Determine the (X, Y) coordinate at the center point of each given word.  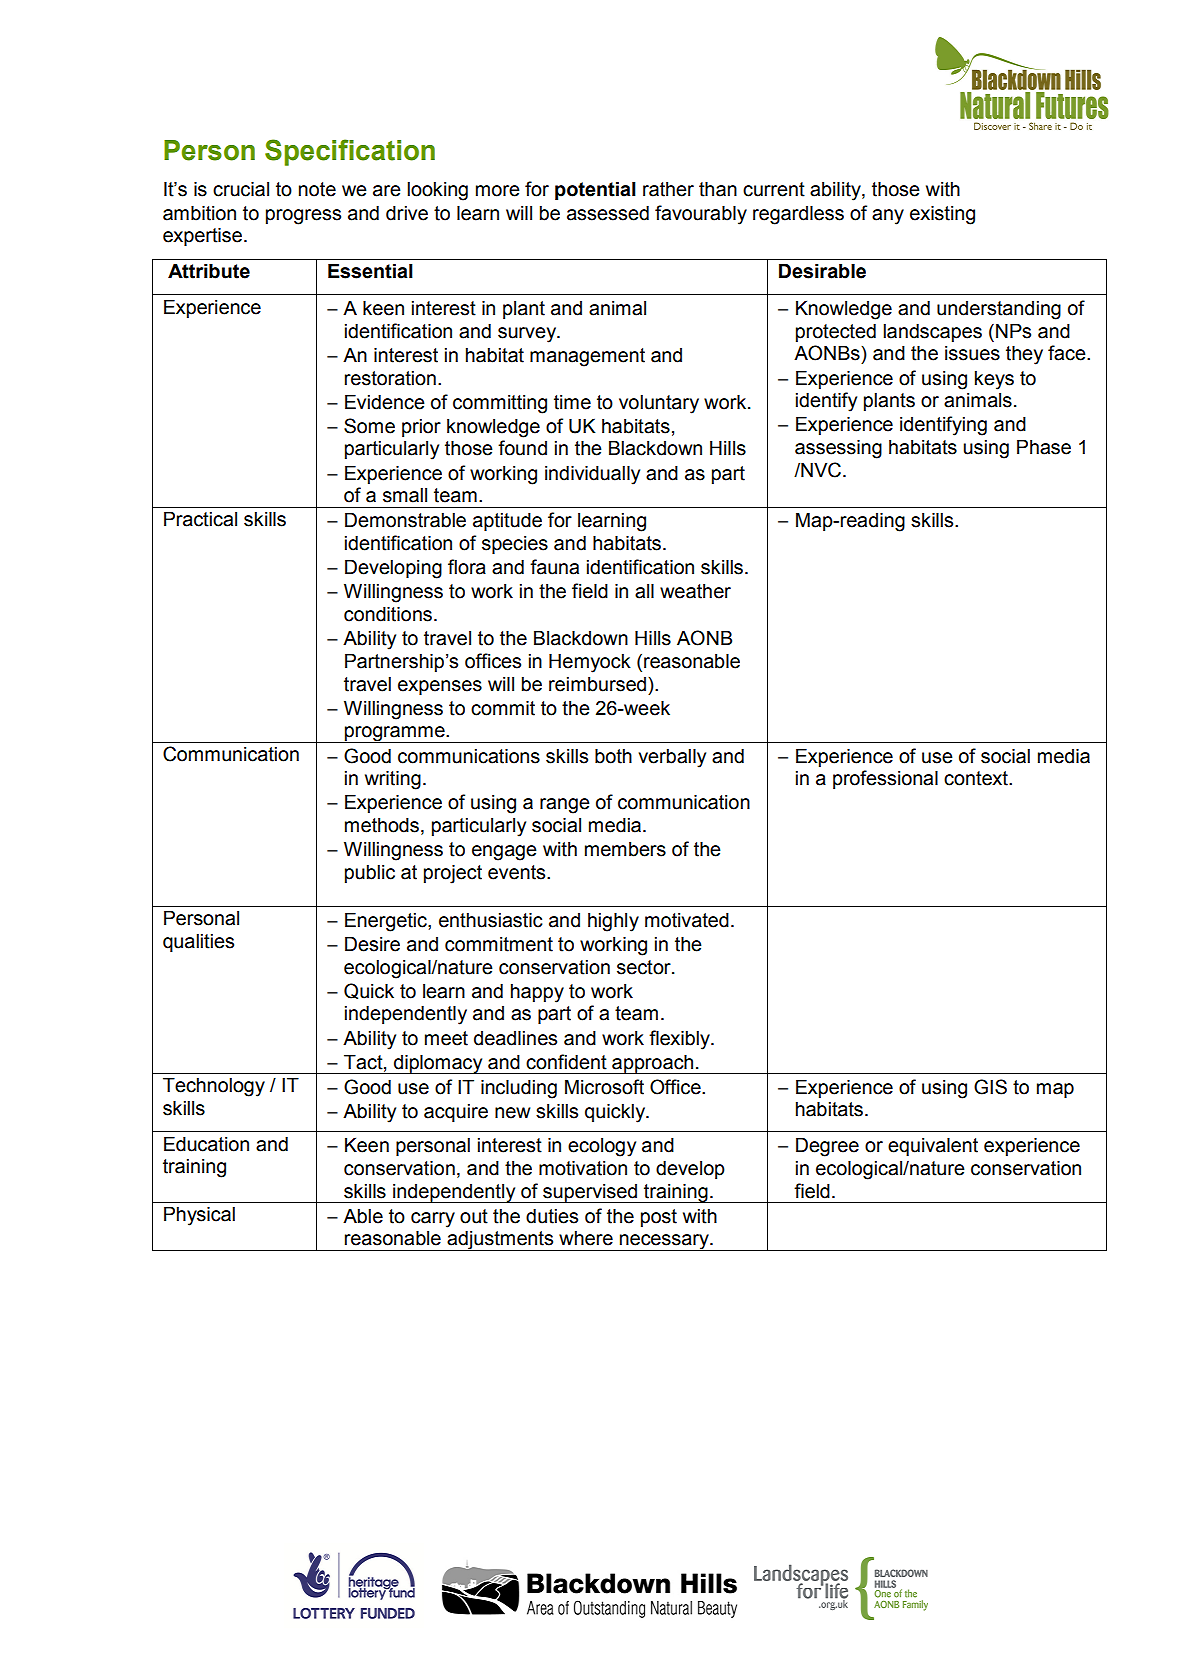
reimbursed (599, 684)
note (317, 189)
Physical (199, 1216)
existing (942, 215)
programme (395, 734)
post (659, 1218)
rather (668, 189)
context (977, 778)
